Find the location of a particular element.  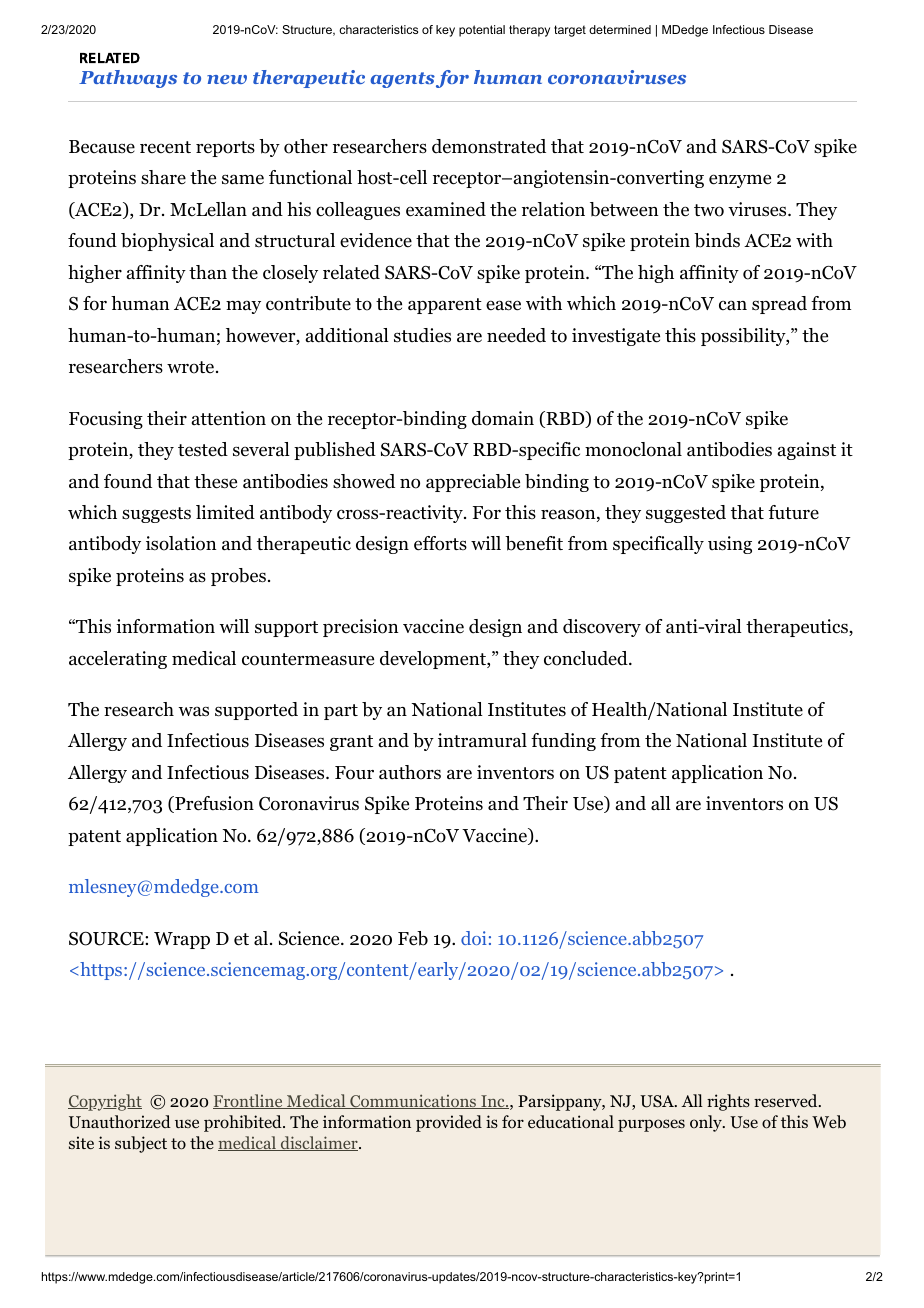

determined is located at coordinates (620, 29).
